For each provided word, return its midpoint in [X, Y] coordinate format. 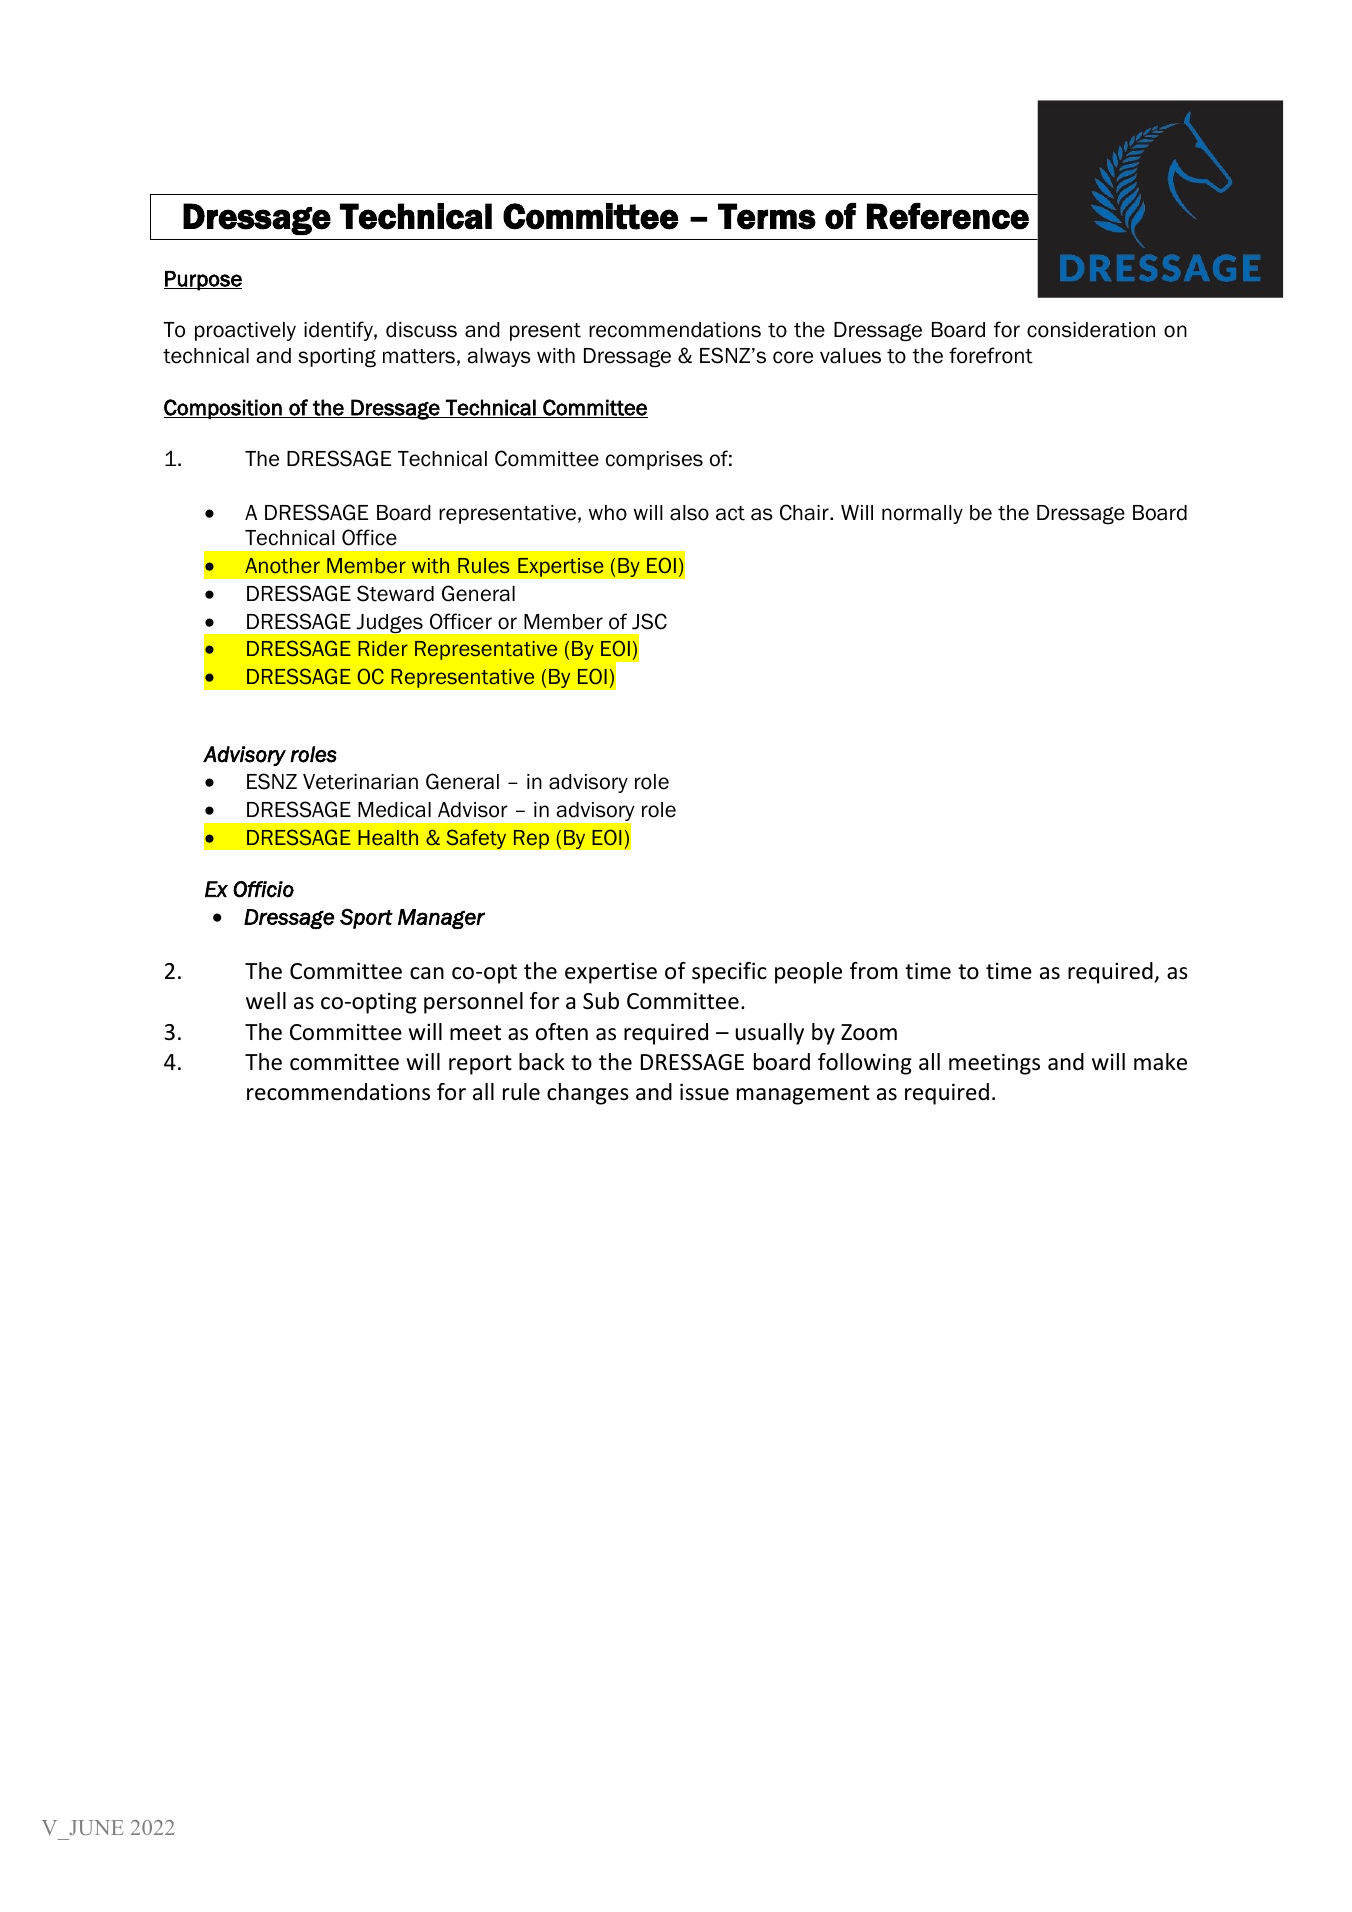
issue [704, 1092]
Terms [767, 216]
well [266, 1001]
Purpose [203, 281]
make [1160, 1062]
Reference [948, 216]
